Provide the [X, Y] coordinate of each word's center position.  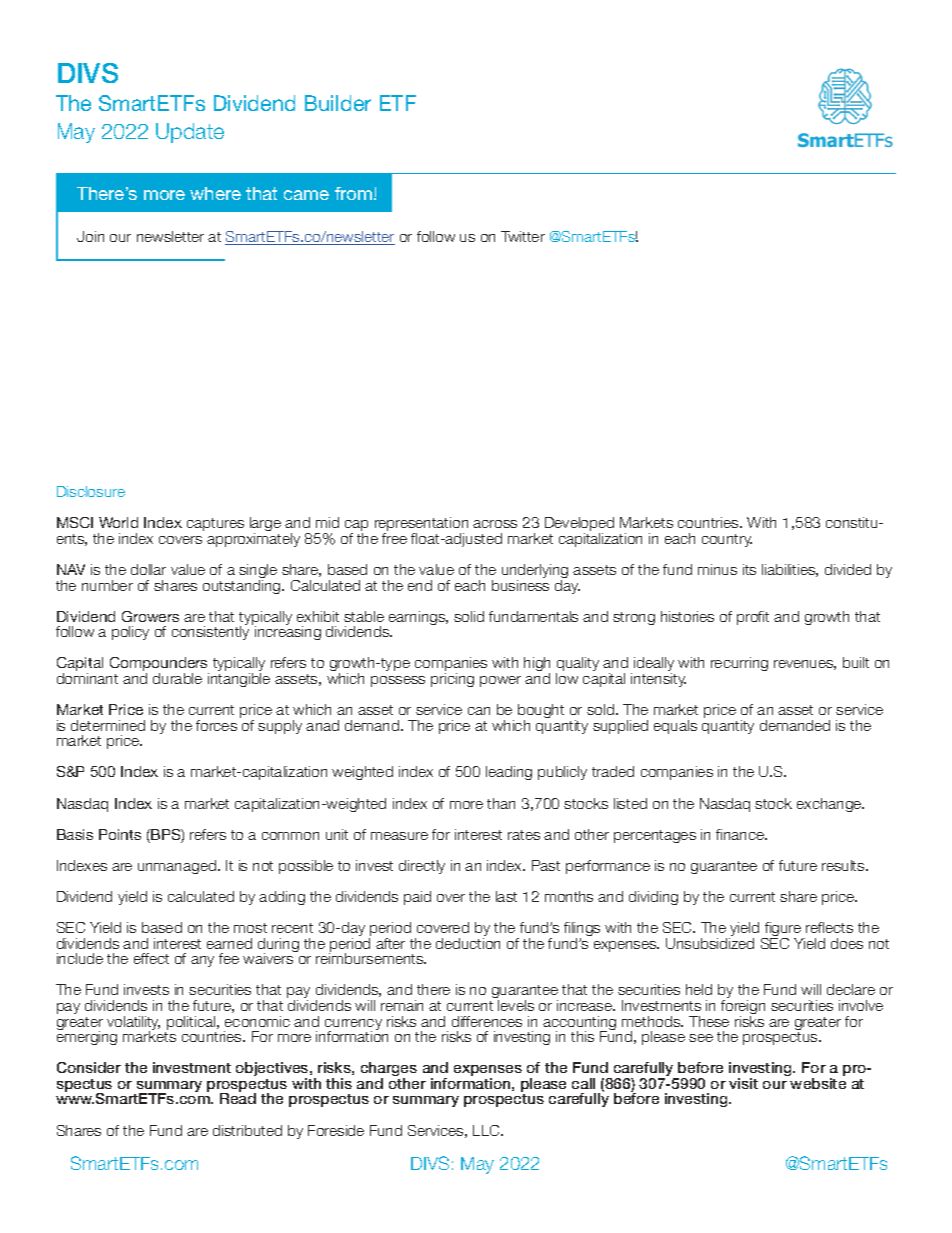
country [727, 540]
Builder [338, 103]
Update [190, 133]
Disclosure [91, 491]
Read [238, 1097]
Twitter [523, 236]
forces [216, 725]
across [495, 524]
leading [509, 773]
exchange [830, 805]
